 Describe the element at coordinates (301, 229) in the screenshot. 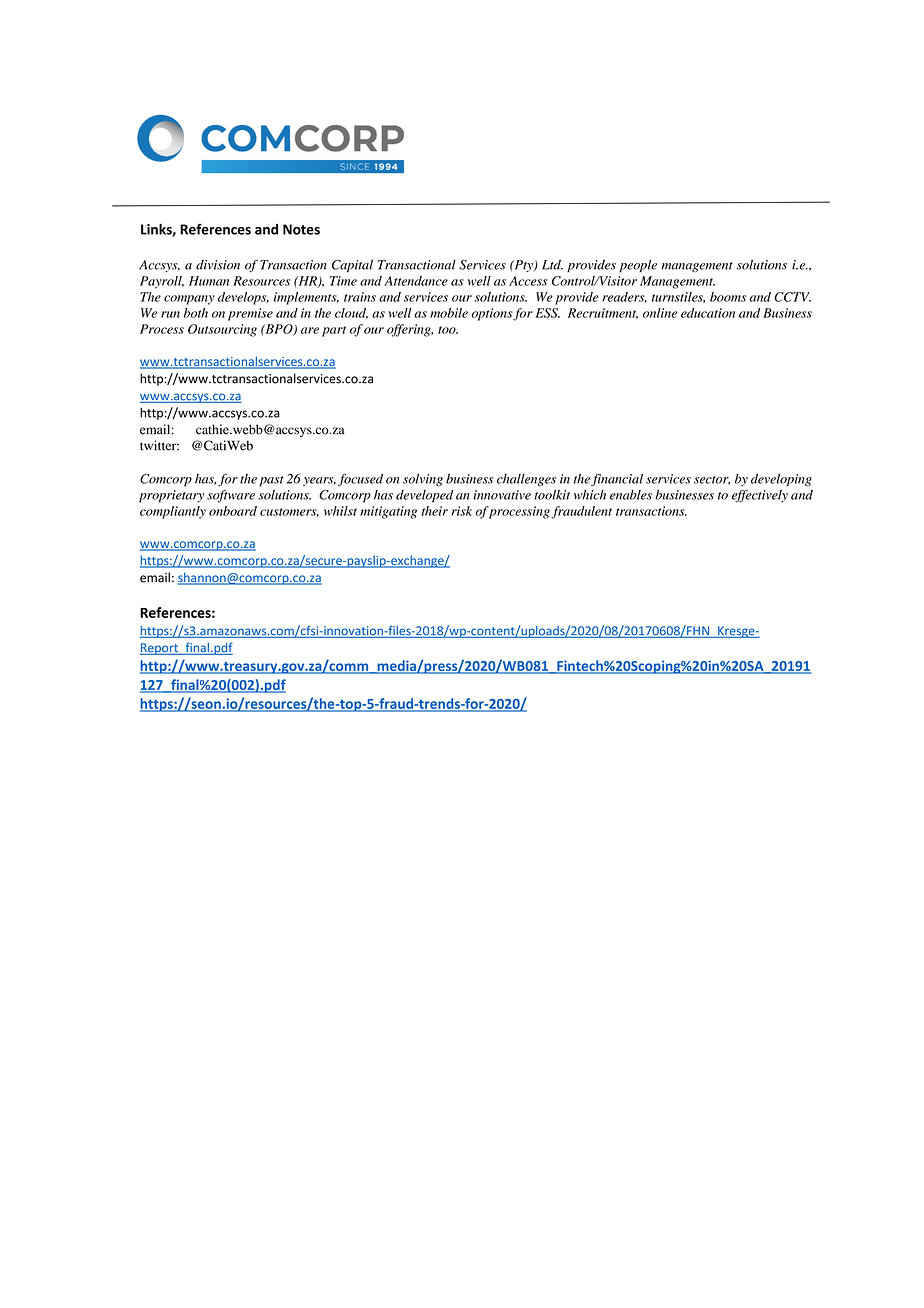

I see `Notes` at that location.
